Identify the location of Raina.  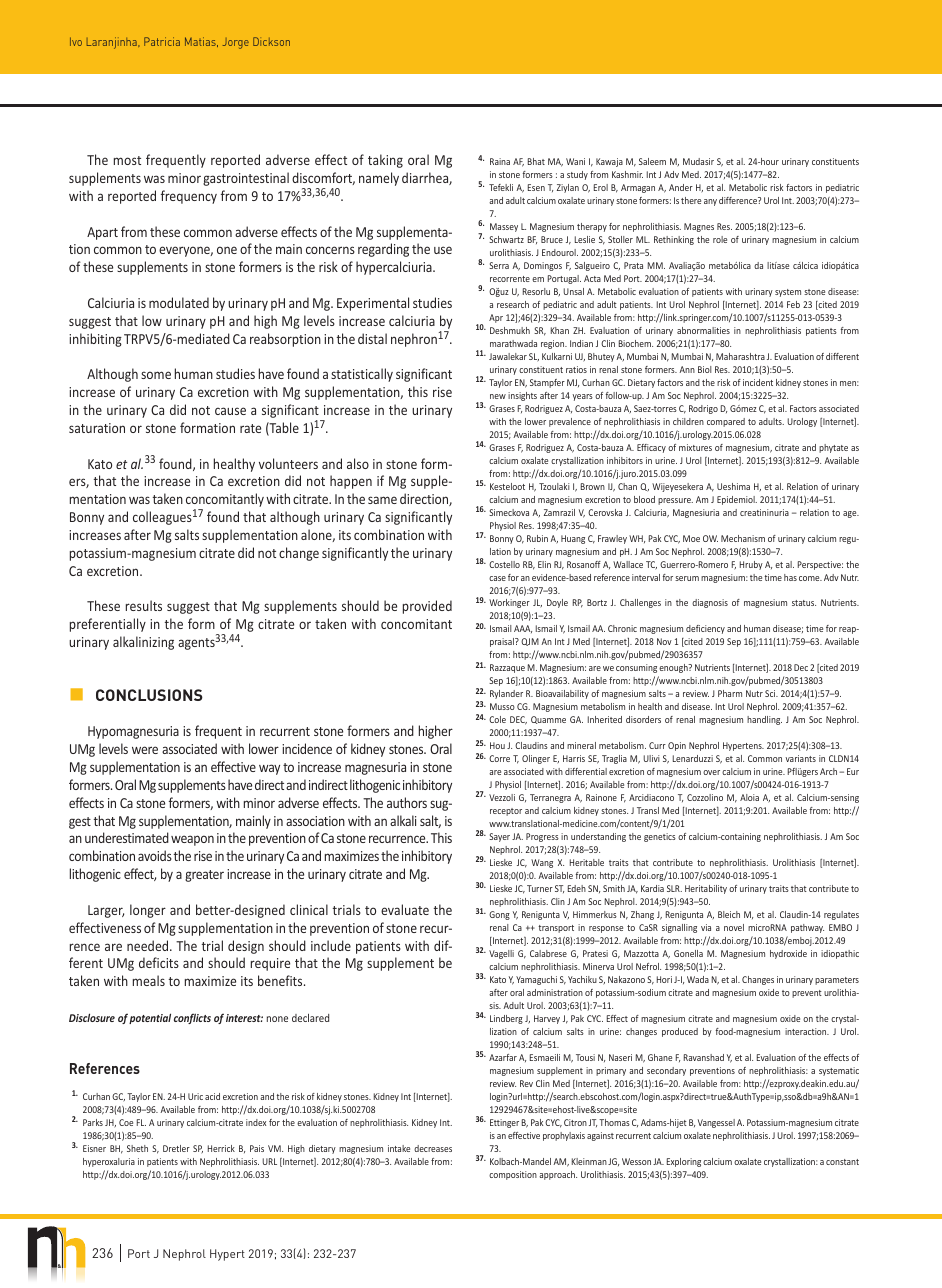
(500, 161).
